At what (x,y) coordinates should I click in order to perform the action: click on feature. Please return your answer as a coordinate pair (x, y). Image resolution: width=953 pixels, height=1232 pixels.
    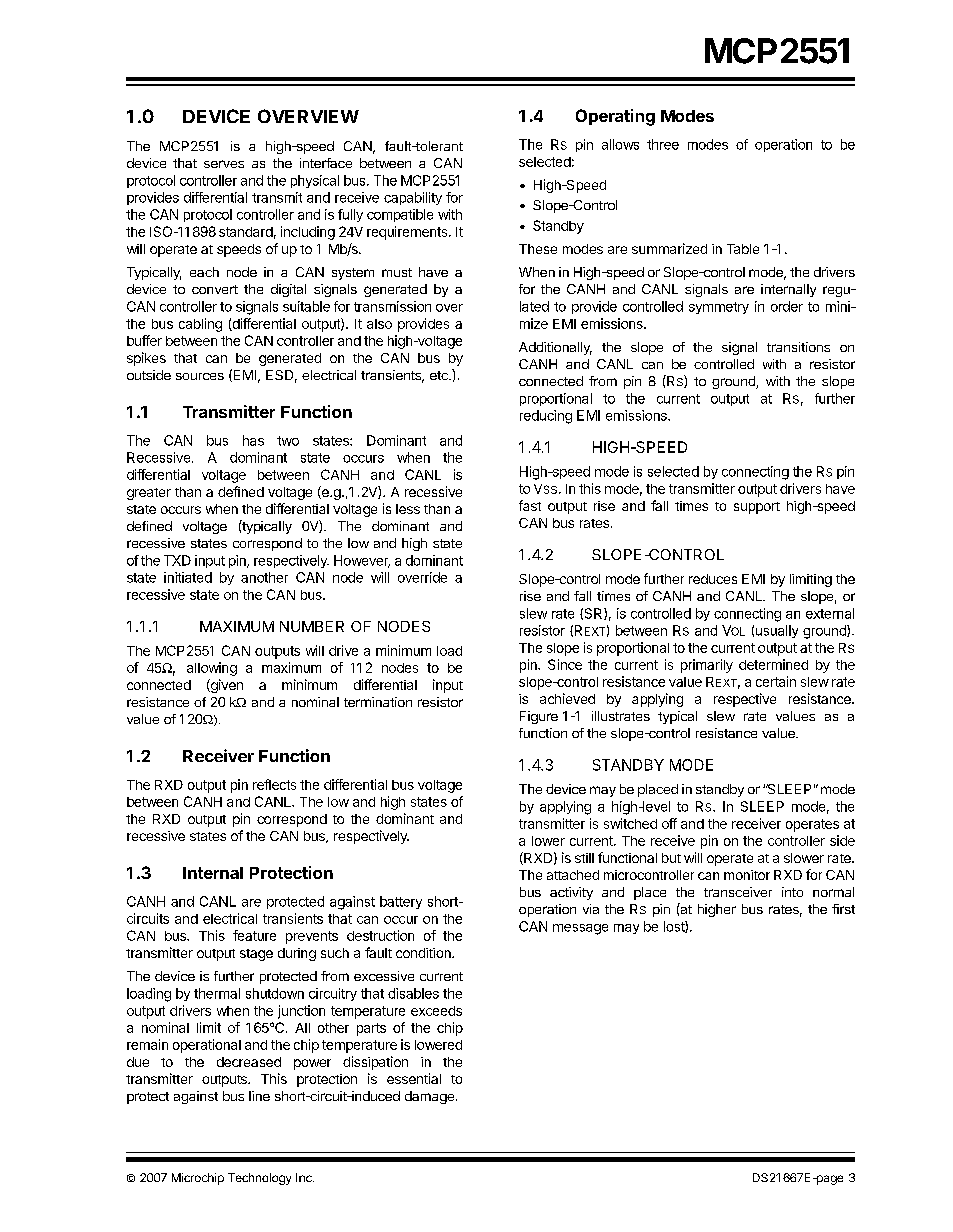
    Looking at the image, I should click on (254, 935).
